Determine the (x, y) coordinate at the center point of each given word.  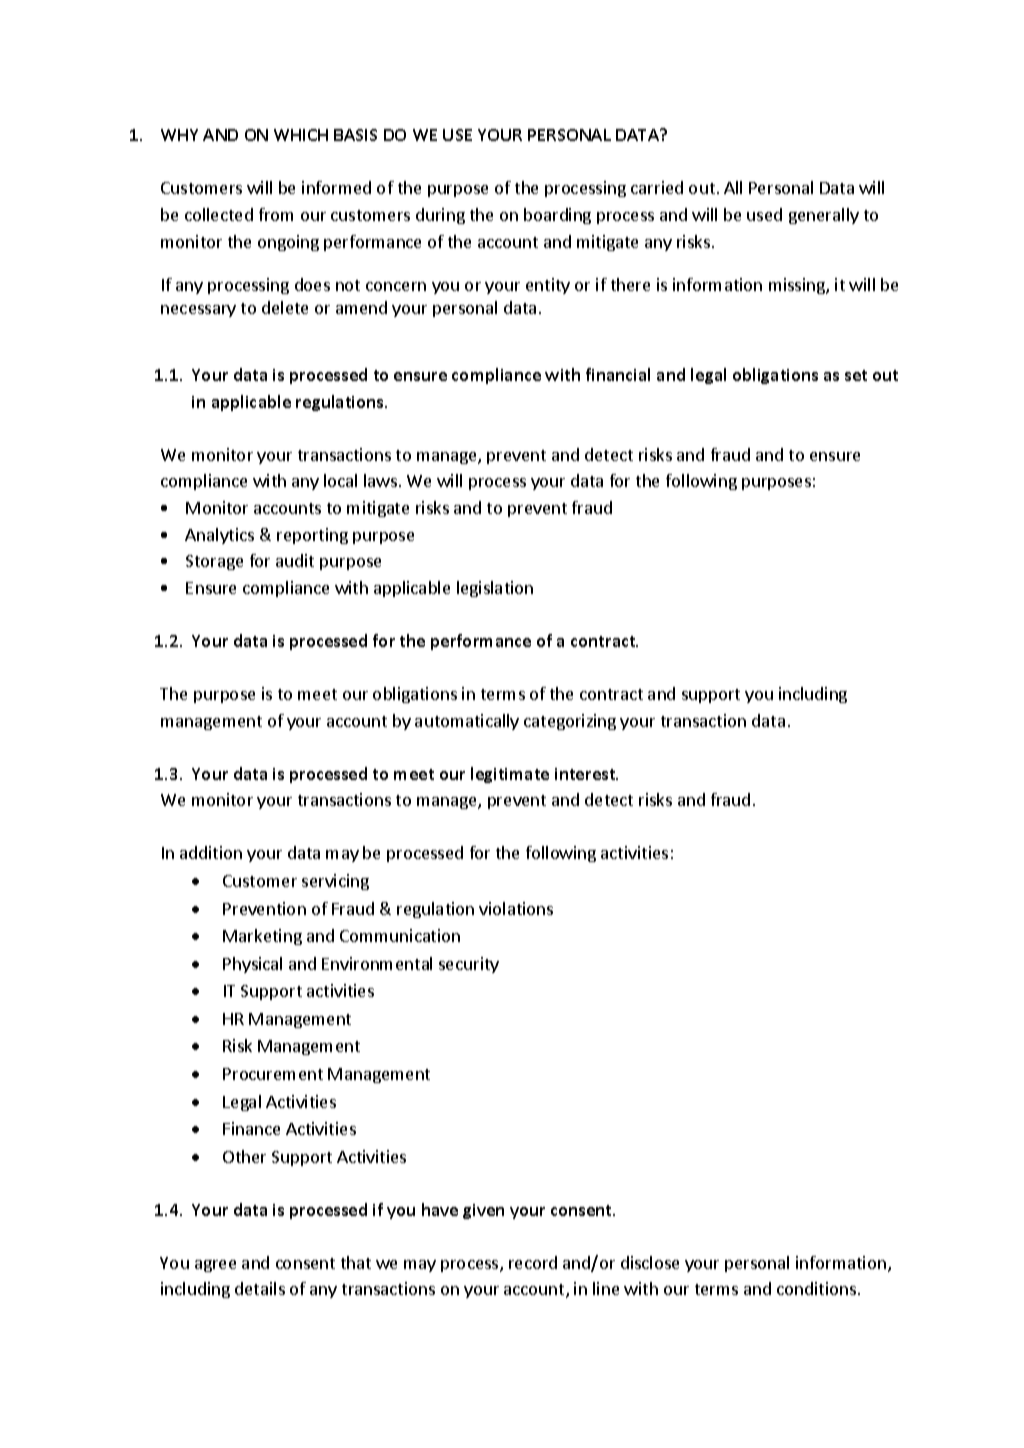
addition (211, 852)
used (764, 214)
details (260, 1288)
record (533, 1262)
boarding (557, 216)
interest (586, 774)
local (340, 480)
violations (516, 908)
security (469, 965)
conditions (818, 1288)
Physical (252, 965)
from (276, 214)
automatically (467, 722)
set (856, 375)
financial (618, 374)
